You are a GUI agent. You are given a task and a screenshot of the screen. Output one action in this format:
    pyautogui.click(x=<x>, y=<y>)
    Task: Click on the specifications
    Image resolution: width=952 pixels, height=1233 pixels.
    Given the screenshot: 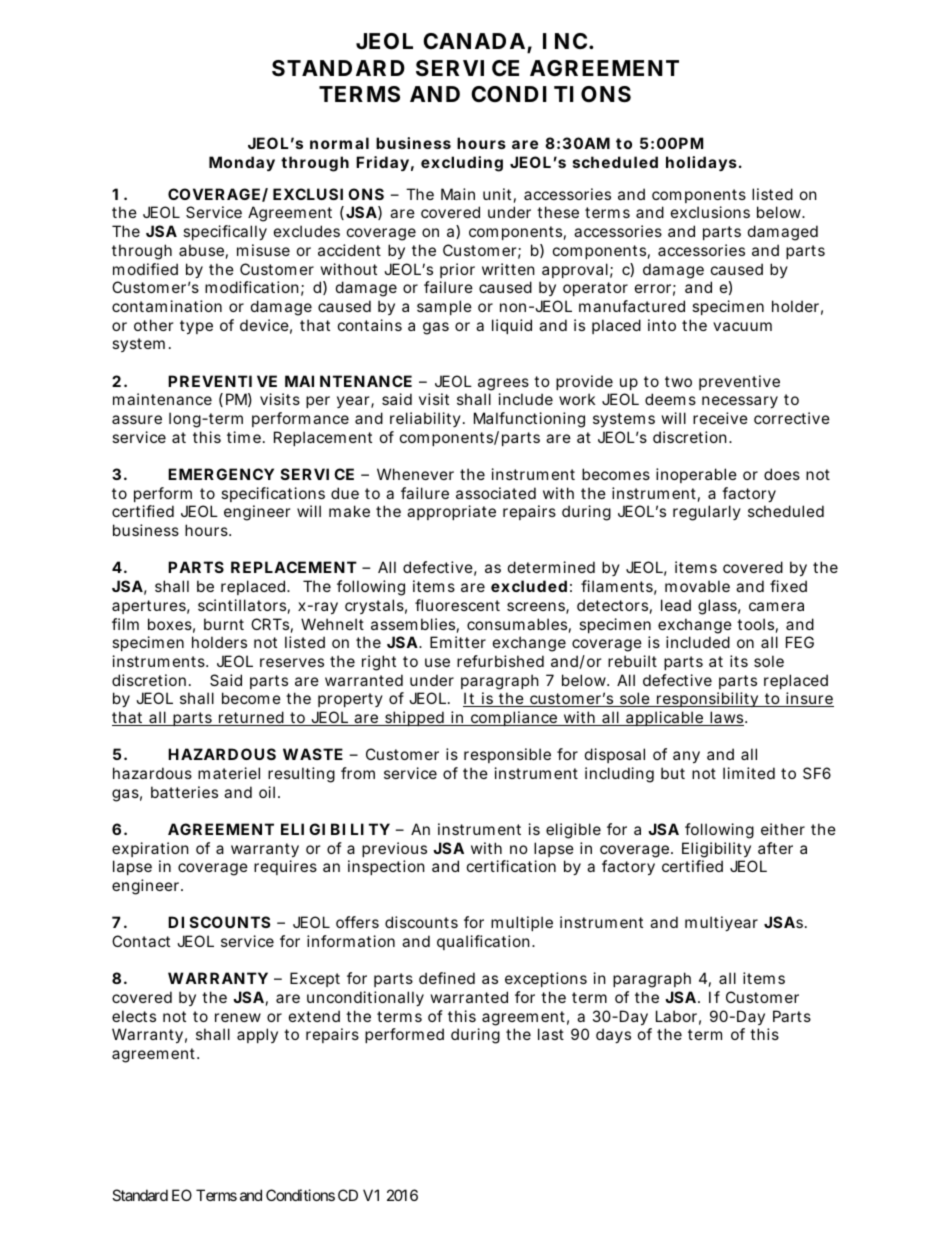 What is the action you would take?
    pyautogui.click(x=273, y=494)
